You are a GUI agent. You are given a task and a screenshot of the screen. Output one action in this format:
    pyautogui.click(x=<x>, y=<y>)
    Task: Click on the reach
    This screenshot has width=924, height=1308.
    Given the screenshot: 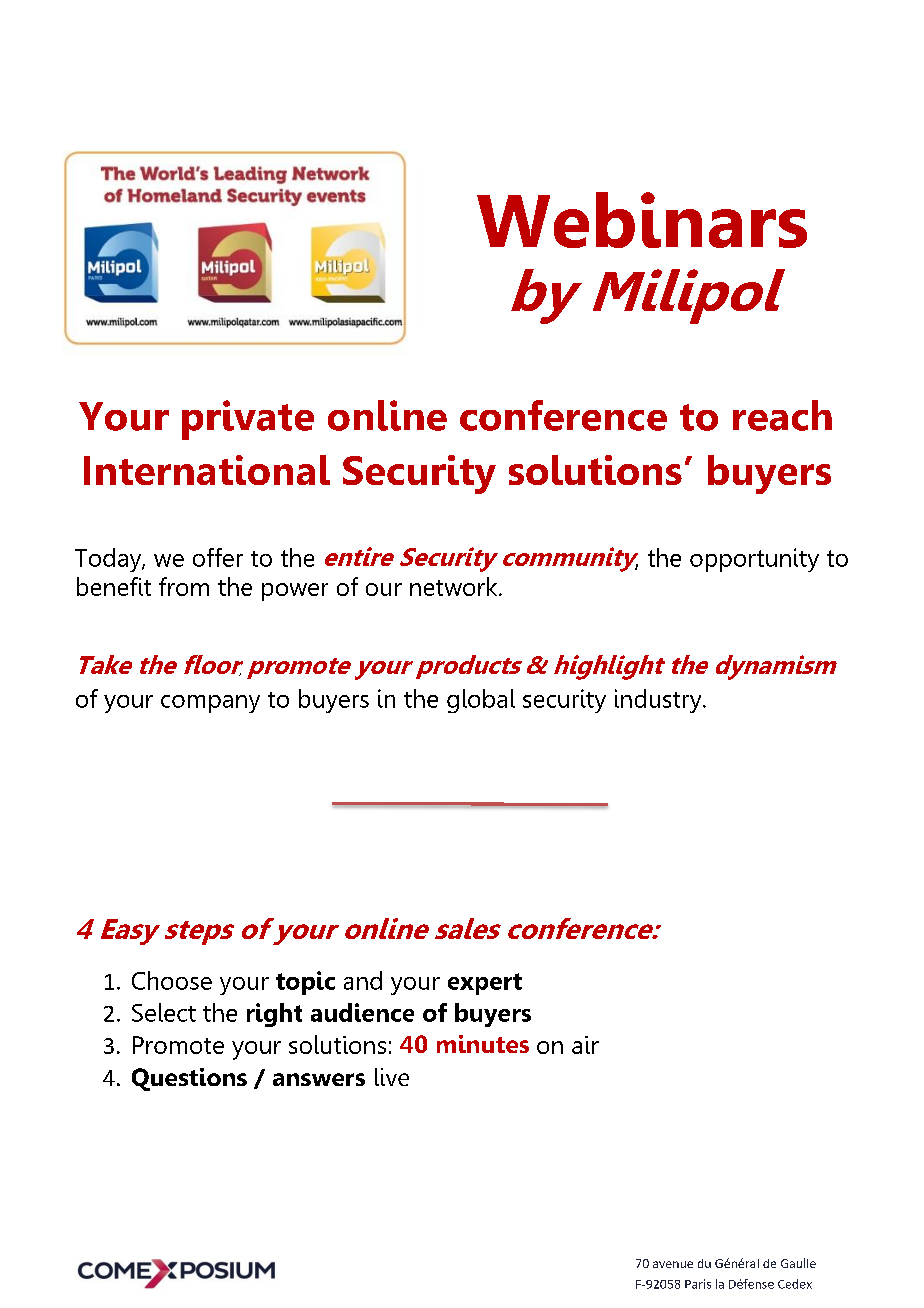 What is the action you would take?
    pyautogui.click(x=782, y=415)
